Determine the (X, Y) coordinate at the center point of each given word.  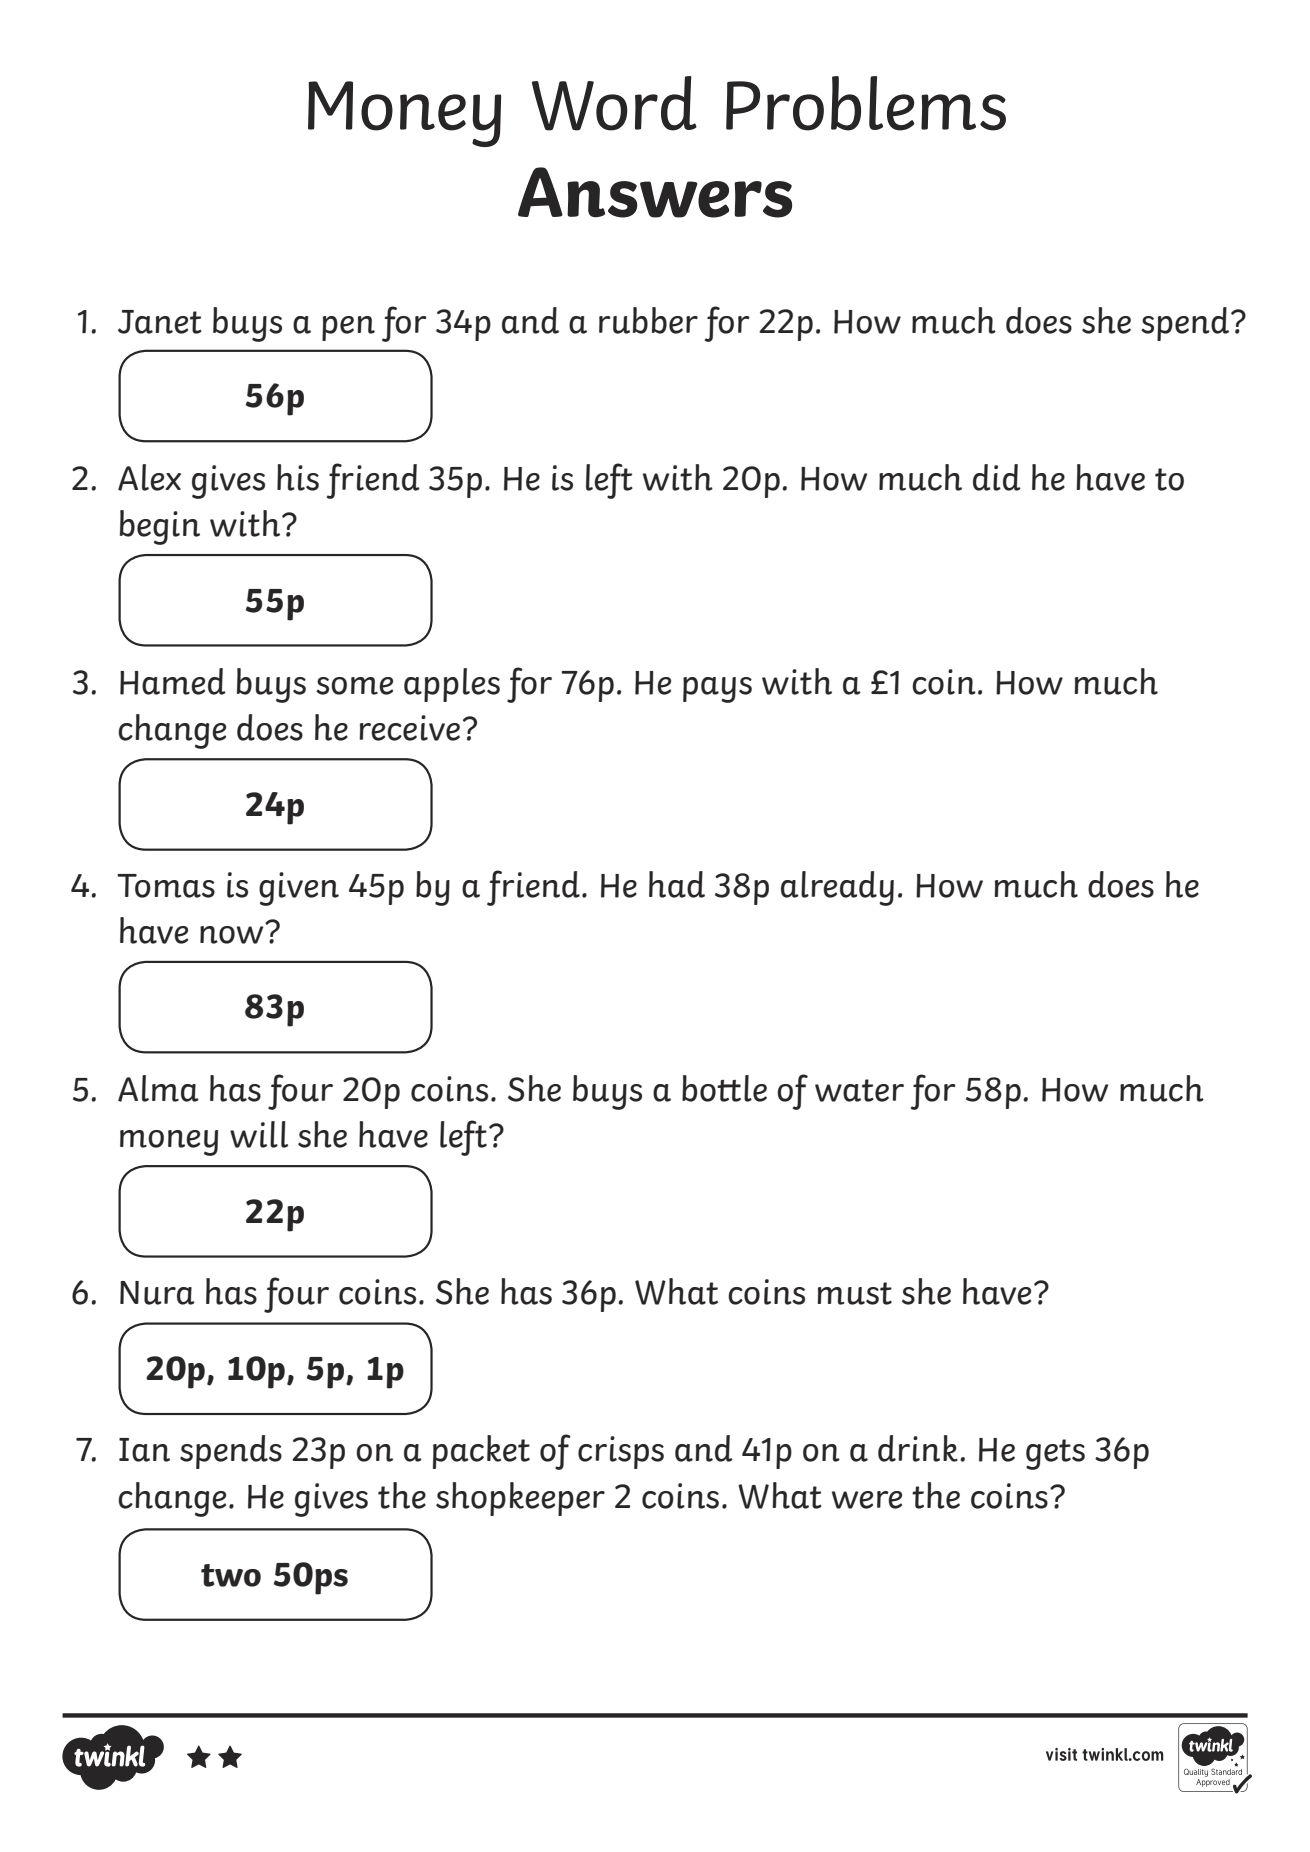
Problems (866, 103)
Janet (160, 322)
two (231, 1575)
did (997, 477)
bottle (724, 1088)
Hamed (173, 681)
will (259, 1134)
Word (614, 103)
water (859, 1090)
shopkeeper (520, 1499)
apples (452, 685)
